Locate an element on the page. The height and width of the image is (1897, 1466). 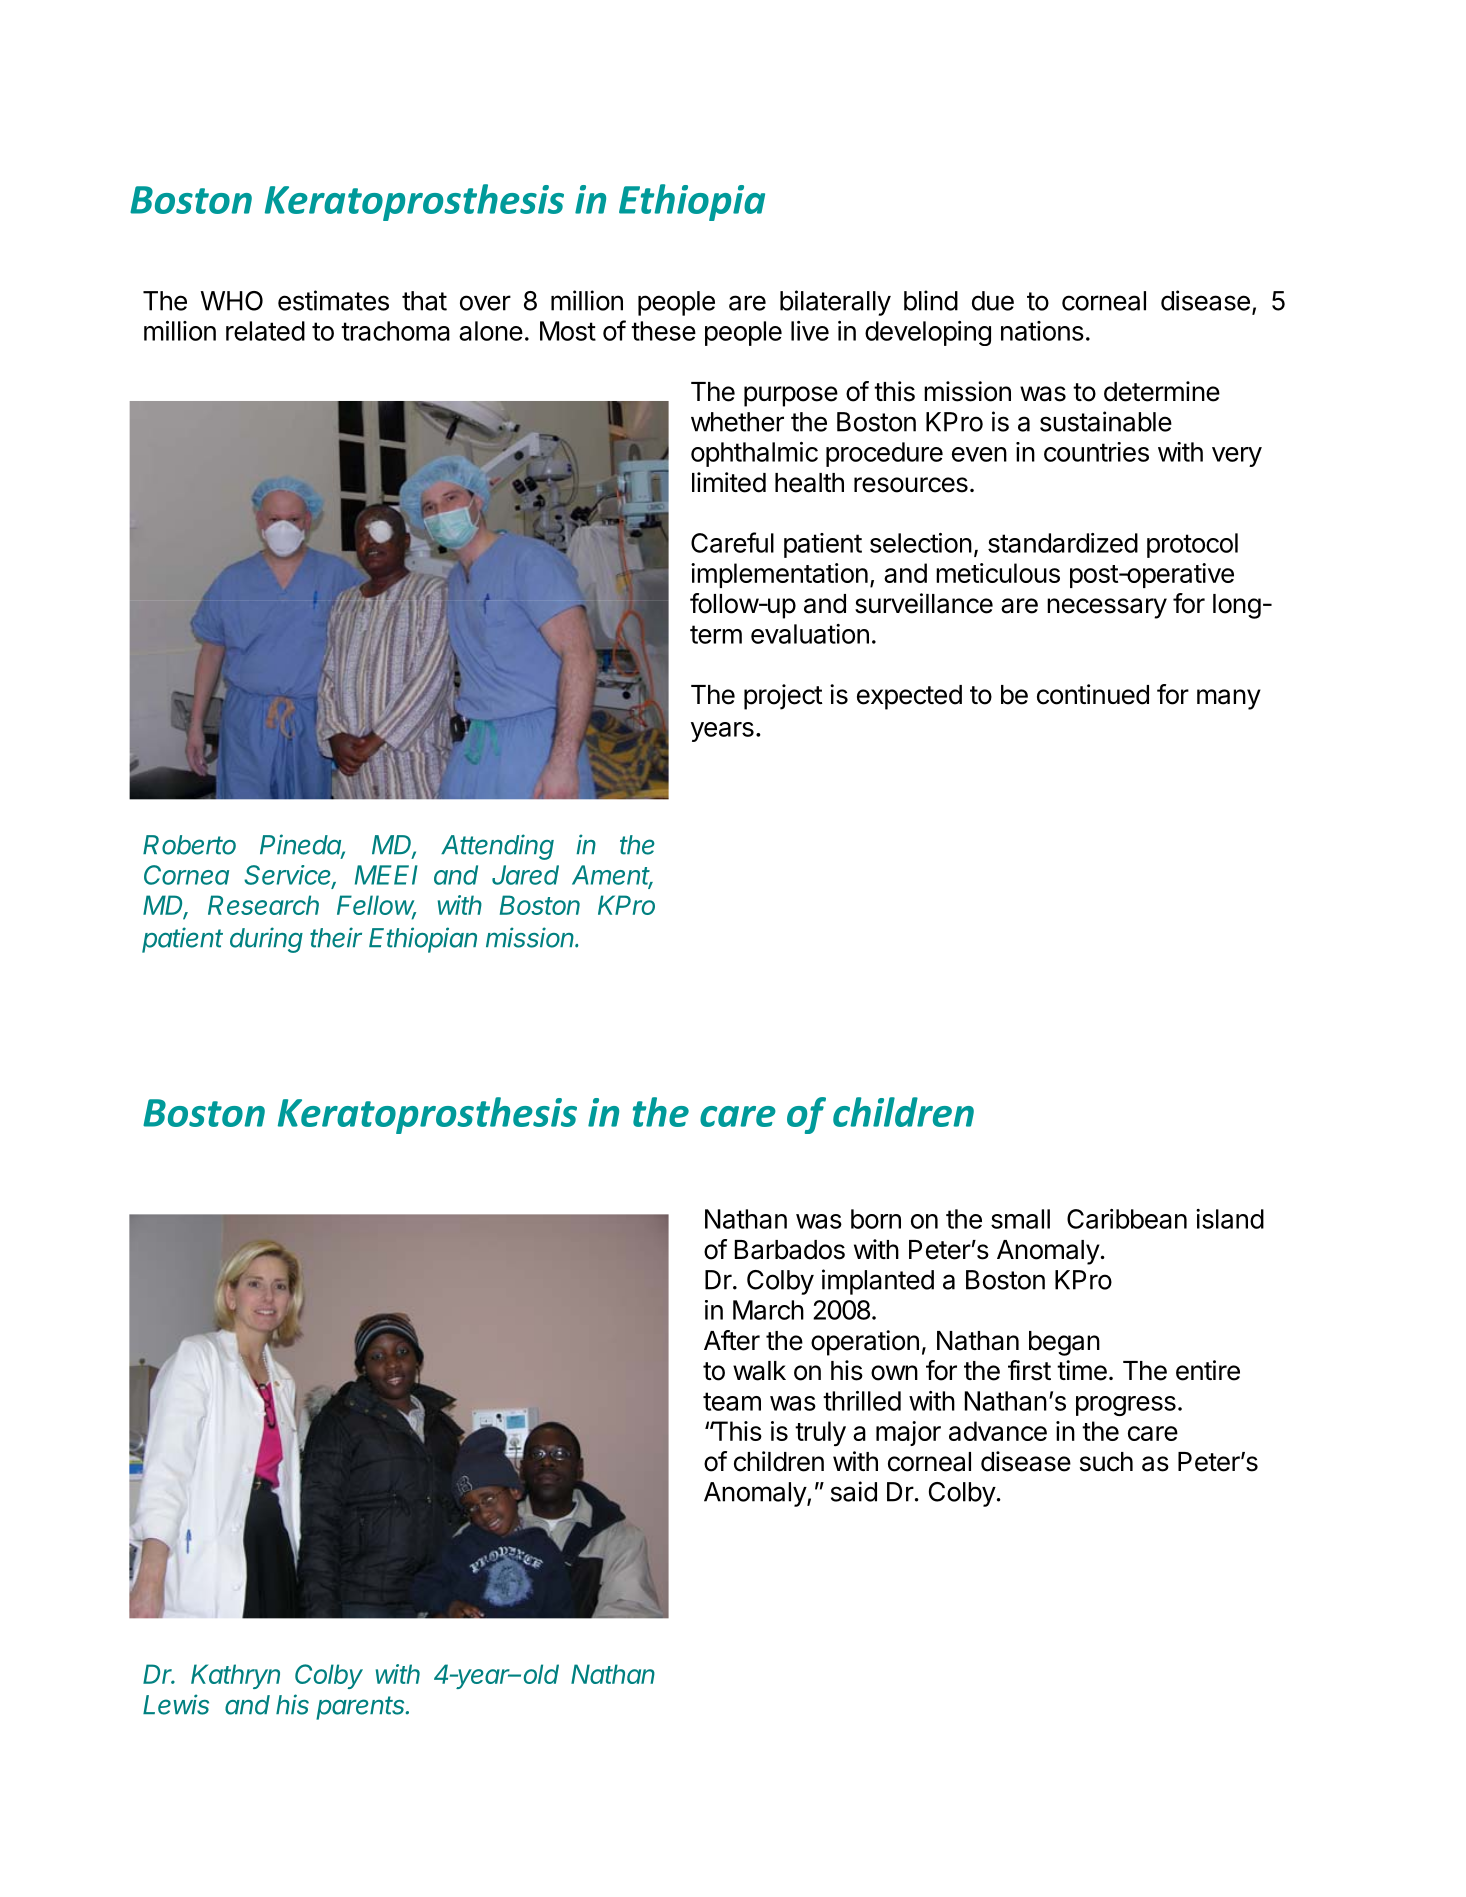
project is located at coordinates (783, 697).
